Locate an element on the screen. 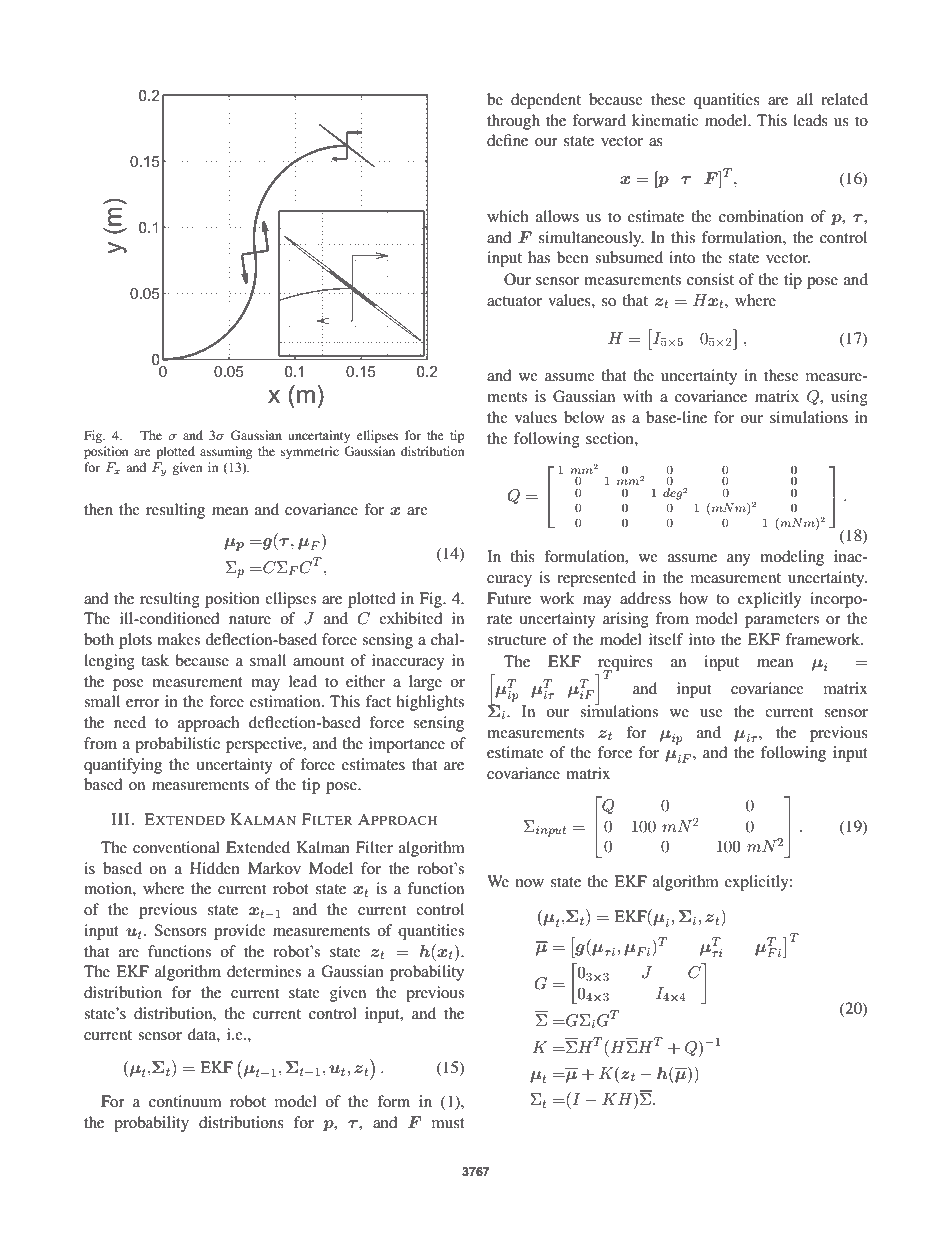  continuum is located at coordinates (185, 1101).
